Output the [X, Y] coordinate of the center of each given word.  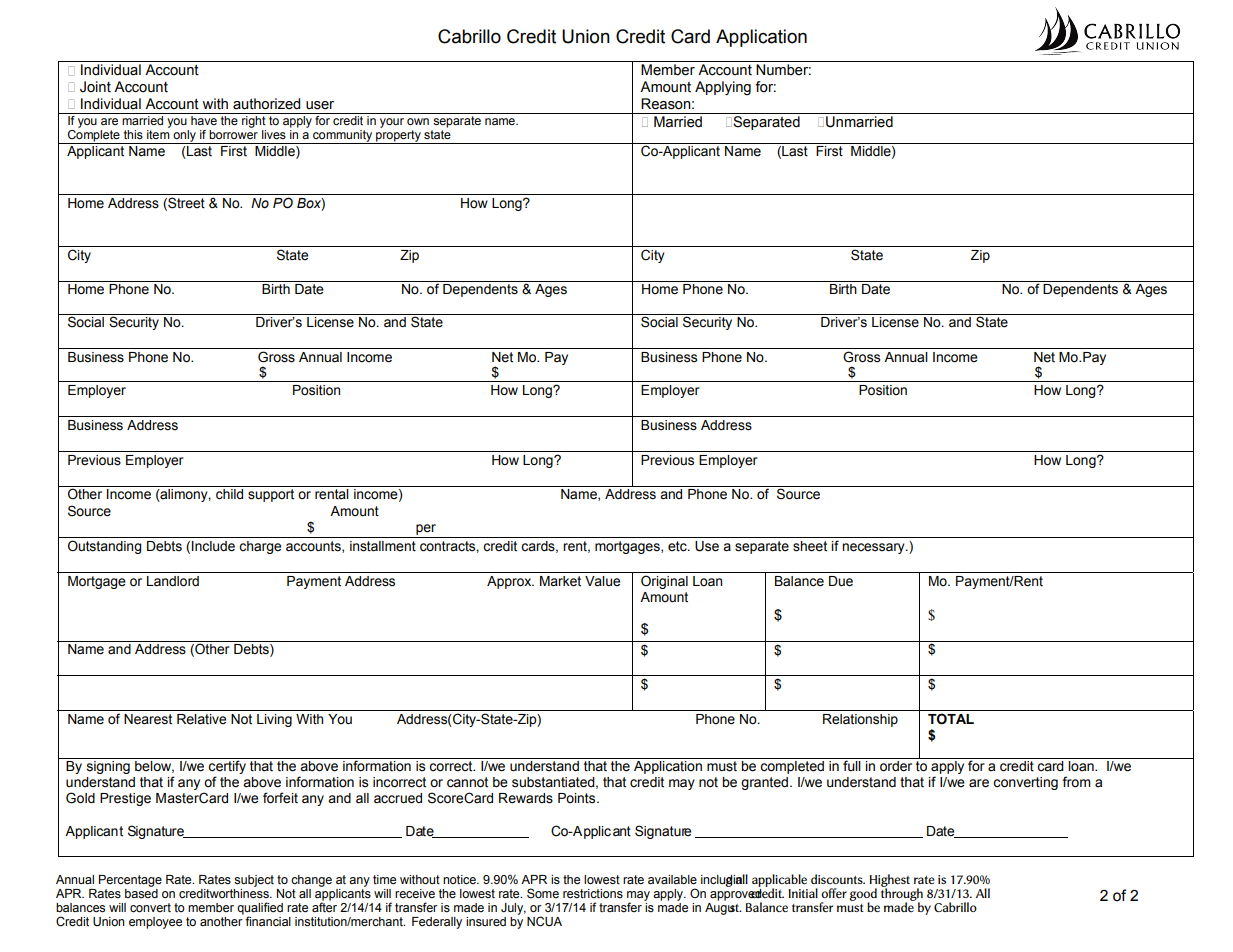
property [398, 137]
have [204, 119]
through [902, 894]
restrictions [593, 894]
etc [678, 546]
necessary [874, 548]
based [141, 892]
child [229, 494]
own [418, 121]
